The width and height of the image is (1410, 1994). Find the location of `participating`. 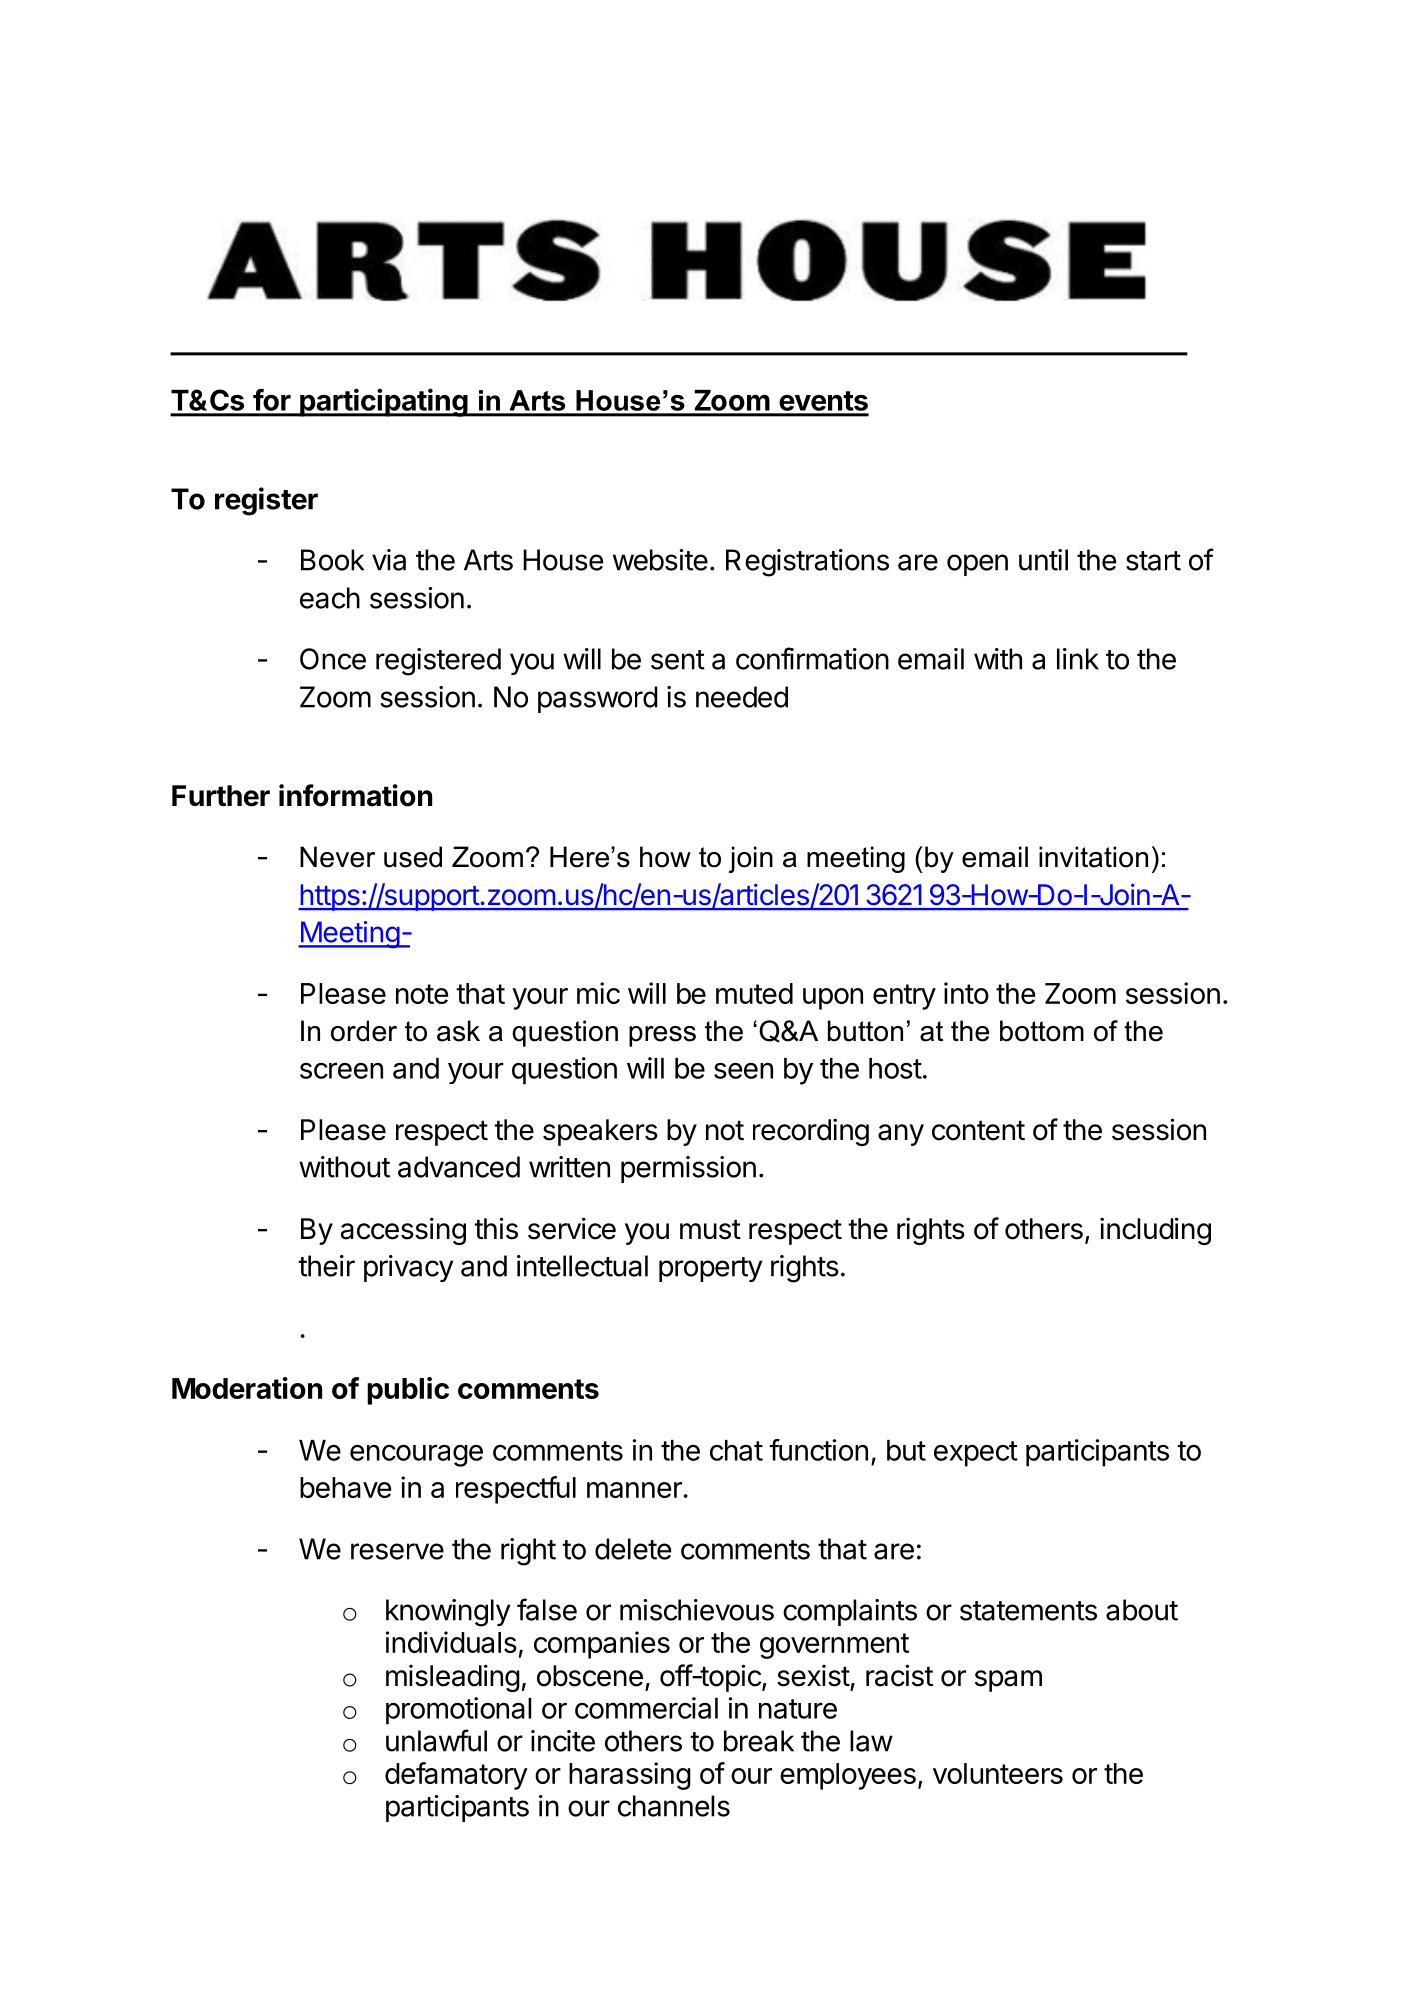

participating is located at coordinates (383, 402).
